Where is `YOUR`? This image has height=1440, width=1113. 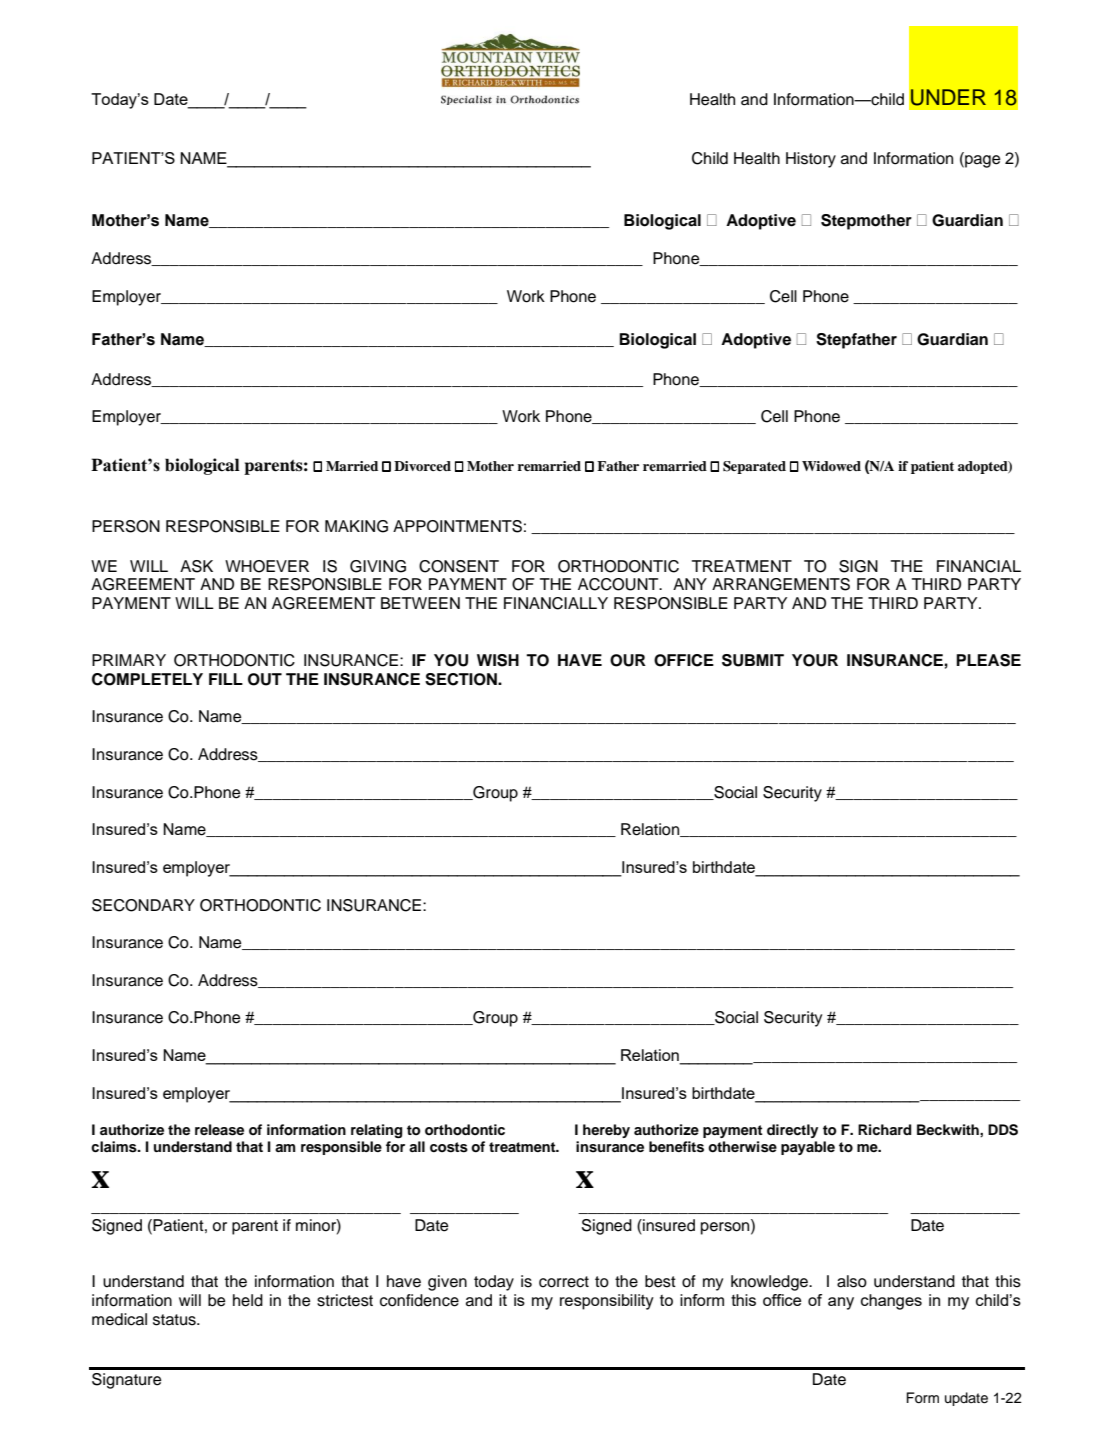
YOUR is located at coordinates (815, 660).
